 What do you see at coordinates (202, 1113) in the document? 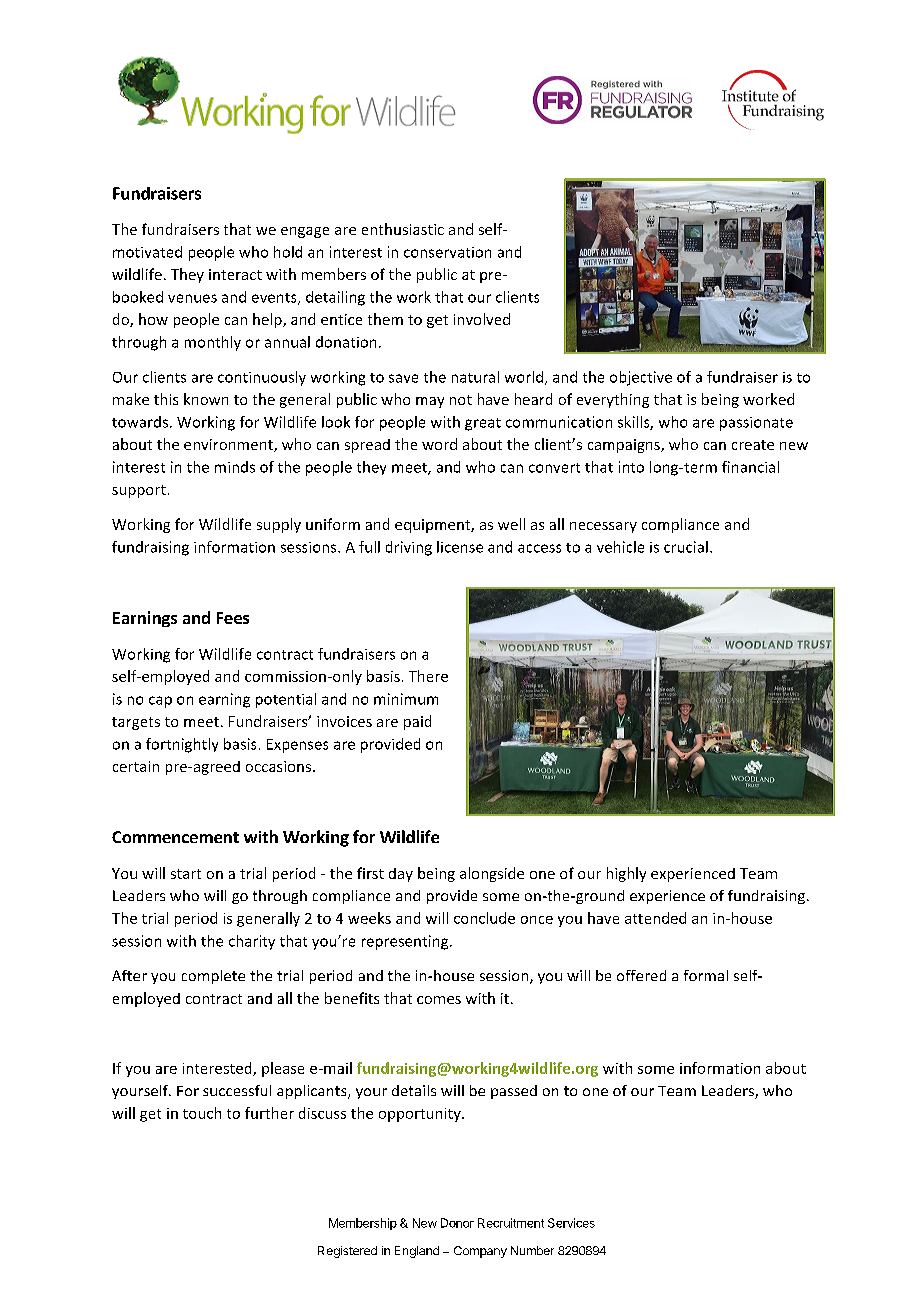
I see `touch` at bounding box center [202, 1113].
